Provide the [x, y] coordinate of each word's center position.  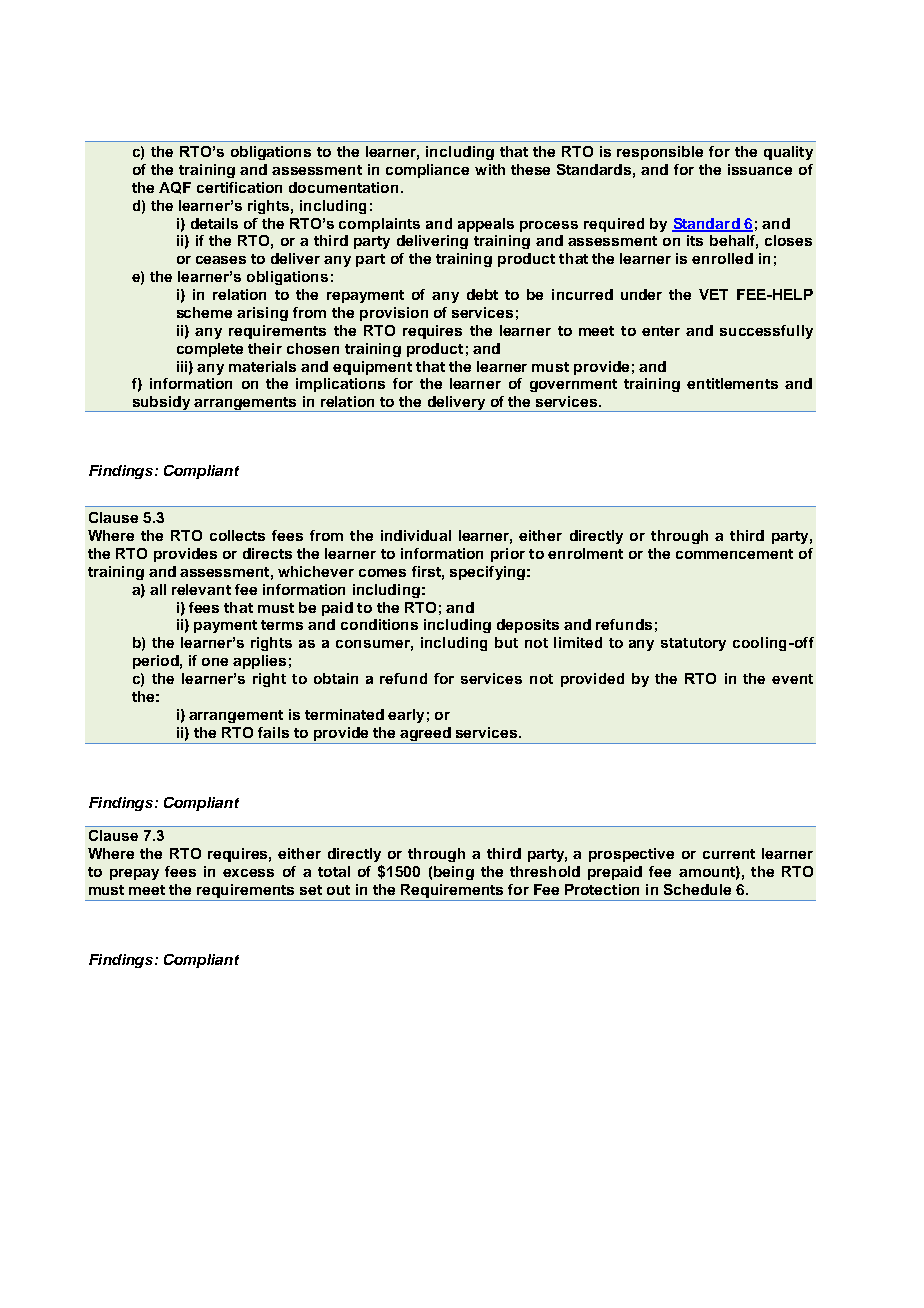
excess [248, 873]
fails [273, 732]
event [792, 679]
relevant [201, 589]
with [490, 169]
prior [508, 555]
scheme [204, 312]
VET [713, 294]
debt [482, 294]
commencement [734, 554]
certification [239, 187]
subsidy [161, 404]
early [406, 716]
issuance [760, 169]
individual [416, 535]
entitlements [732, 383]
